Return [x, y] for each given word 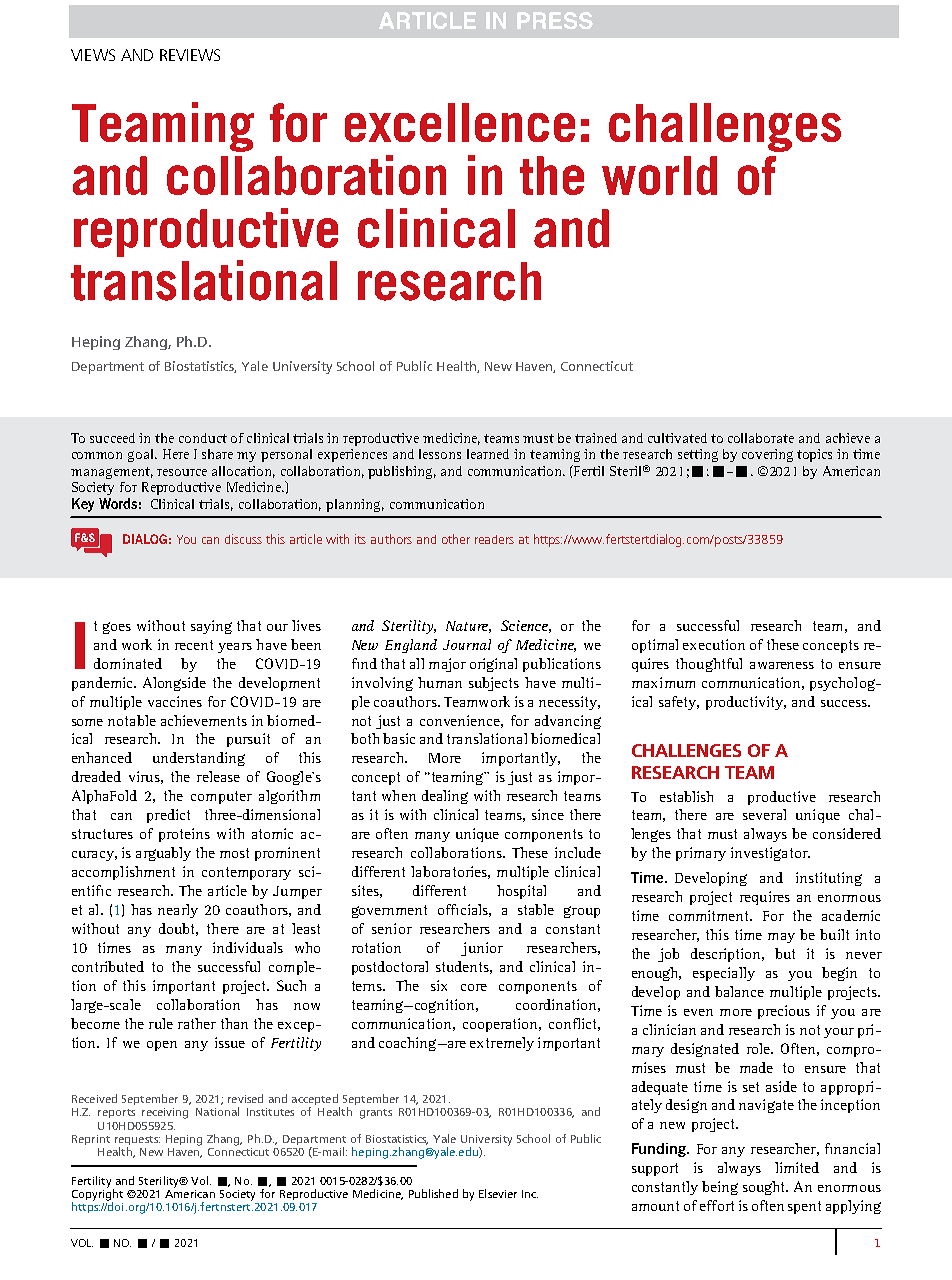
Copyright [97, 1195]
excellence [460, 122]
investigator [770, 854]
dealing [445, 797]
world [659, 175]
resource [182, 472]
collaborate [761, 438]
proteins [184, 835]
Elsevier [498, 1193]
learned [488, 454]
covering [767, 455]
